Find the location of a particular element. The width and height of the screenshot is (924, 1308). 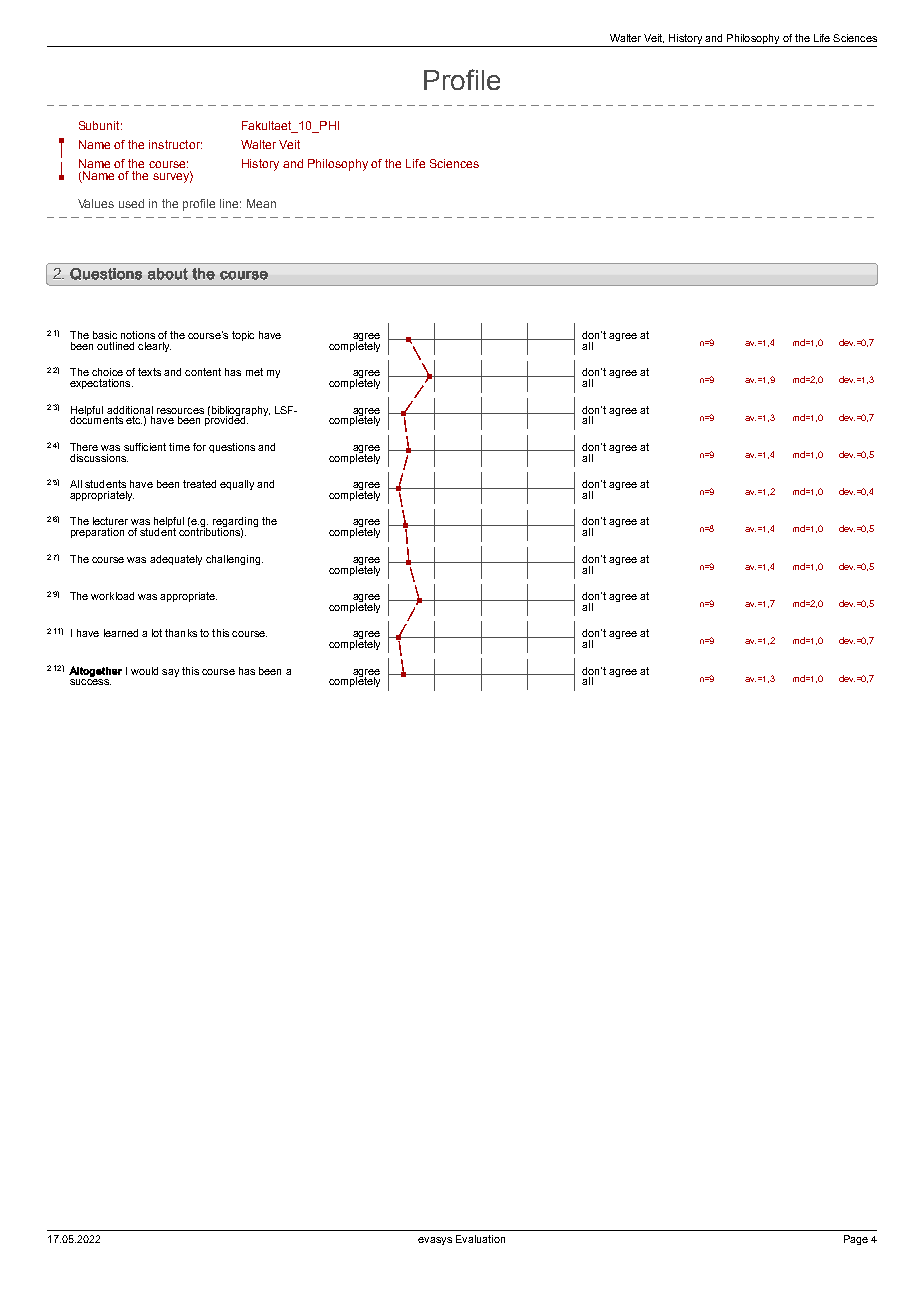

challenging is located at coordinates (234, 560).
